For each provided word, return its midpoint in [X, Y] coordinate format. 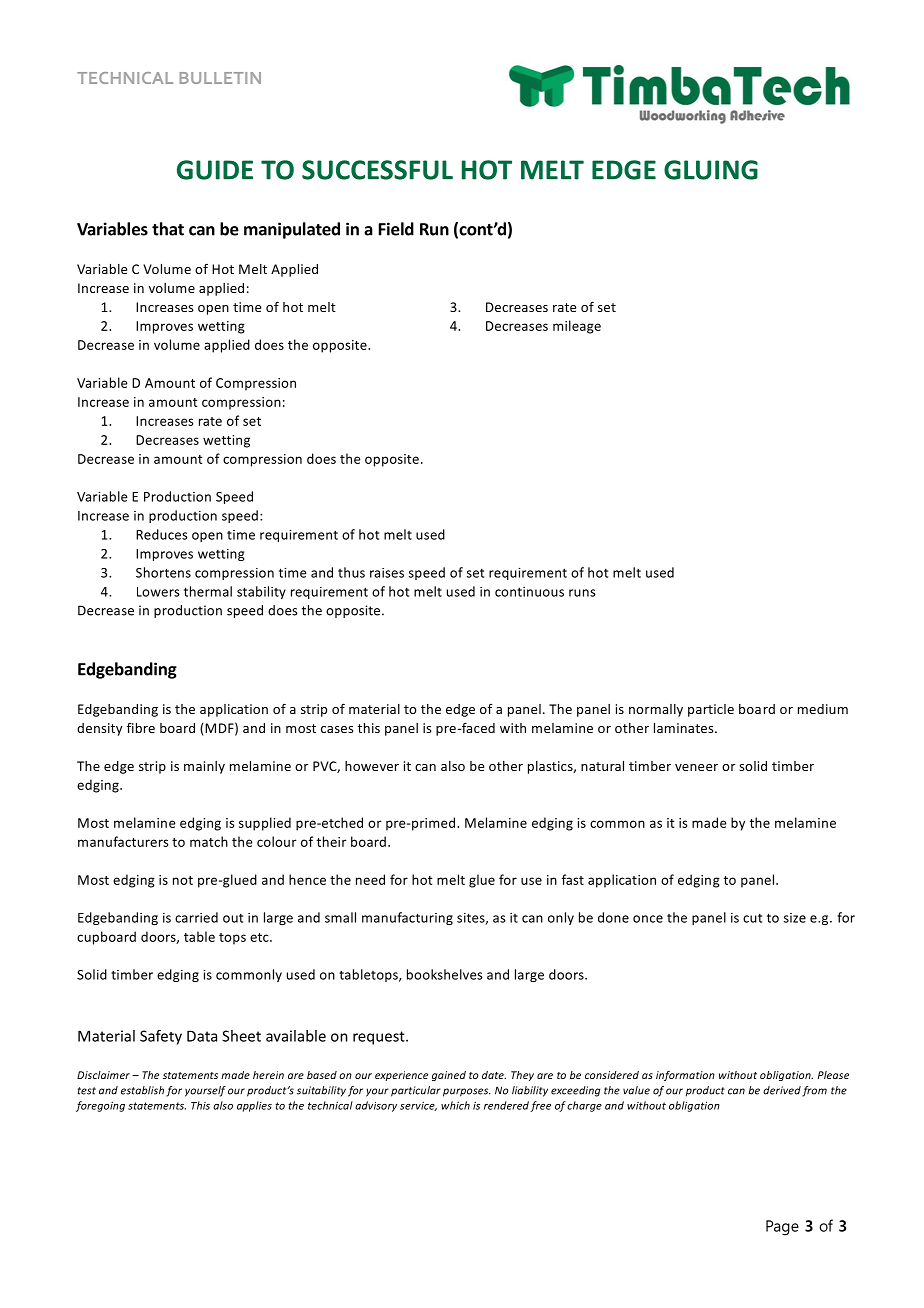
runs [582, 593]
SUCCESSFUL [377, 170]
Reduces [162, 534]
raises [387, 573]
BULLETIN [220, 78]
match [209, 841]
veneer [696, 767]
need [370, 879]
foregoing [100, 1106]
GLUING [711, 170]
